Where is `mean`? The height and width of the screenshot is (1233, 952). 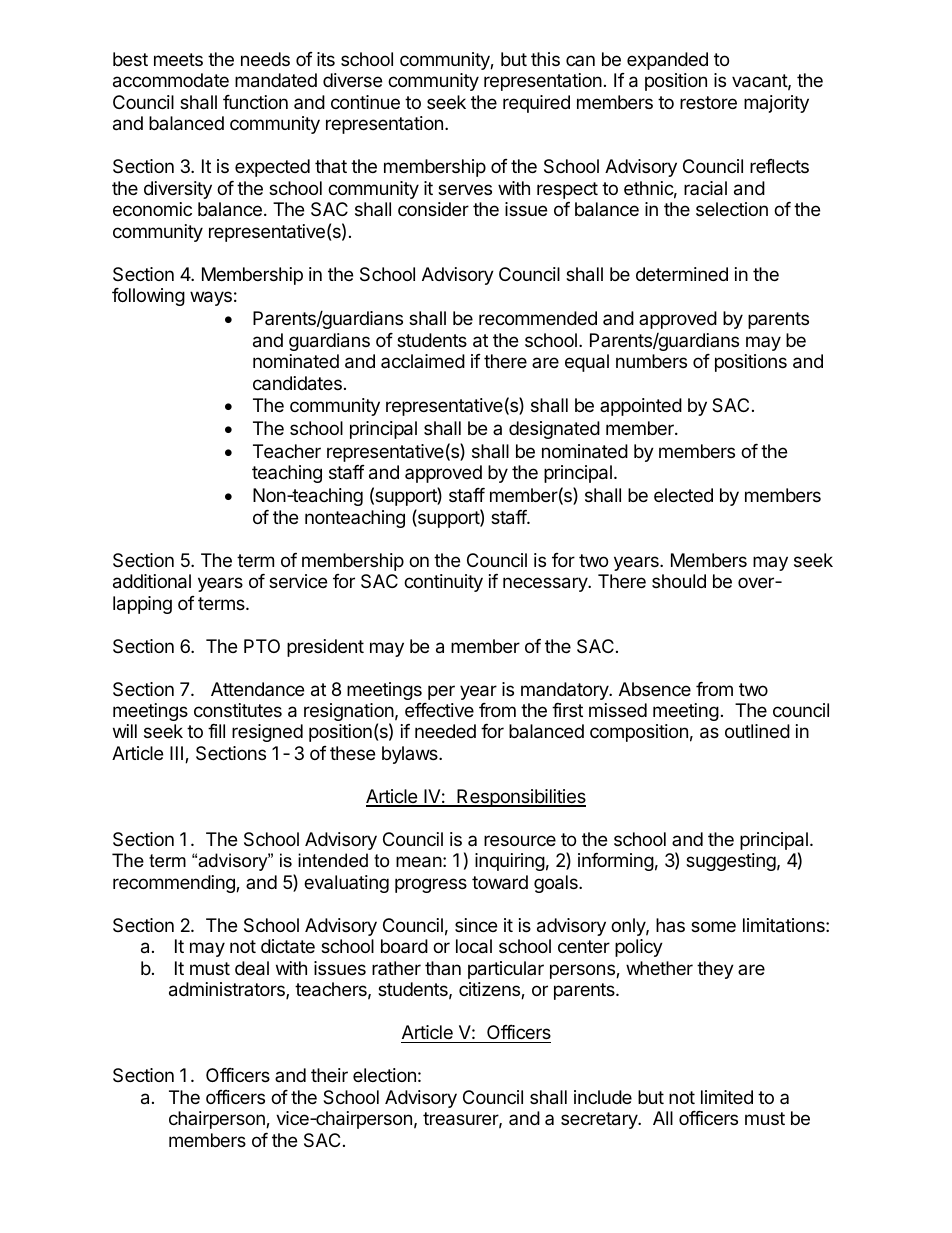 mean is located at coordinates (419, 862).
